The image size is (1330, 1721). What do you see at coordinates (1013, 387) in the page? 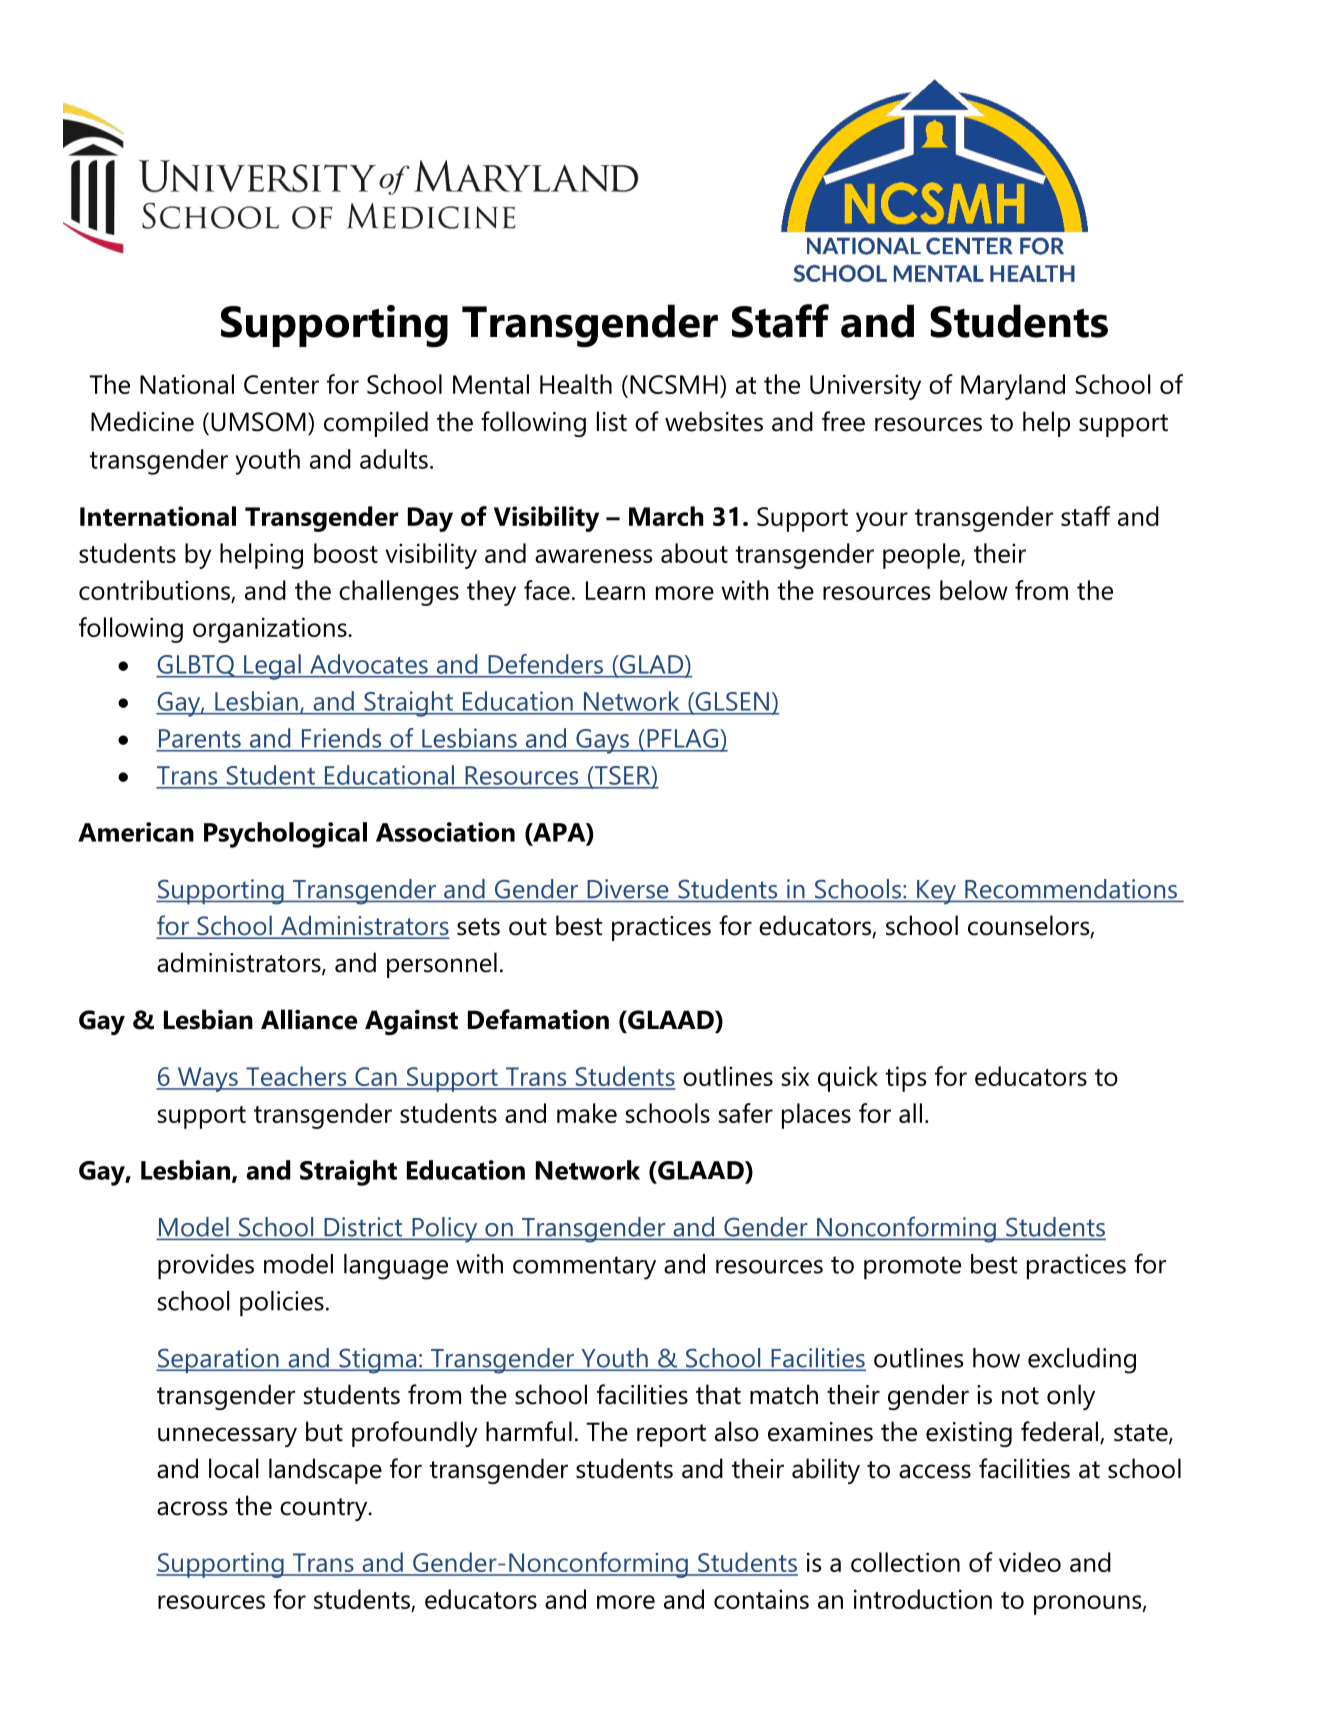
I see `Maryland` at bounding box center [1013, 387].
